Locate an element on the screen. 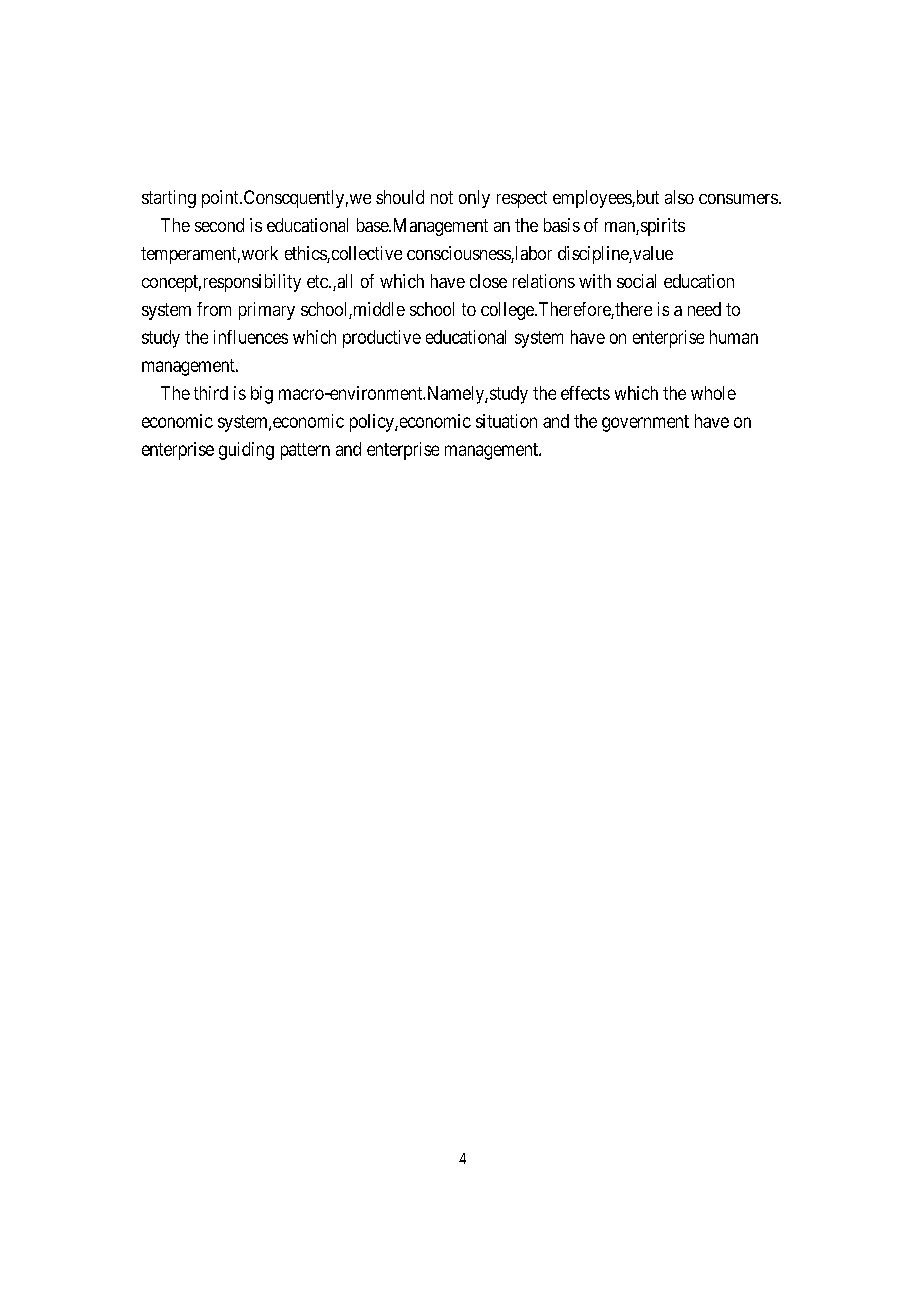 Image resolution: width=924 pixels, height=1308 pixels. whole is located at coordinates (713, 393).
